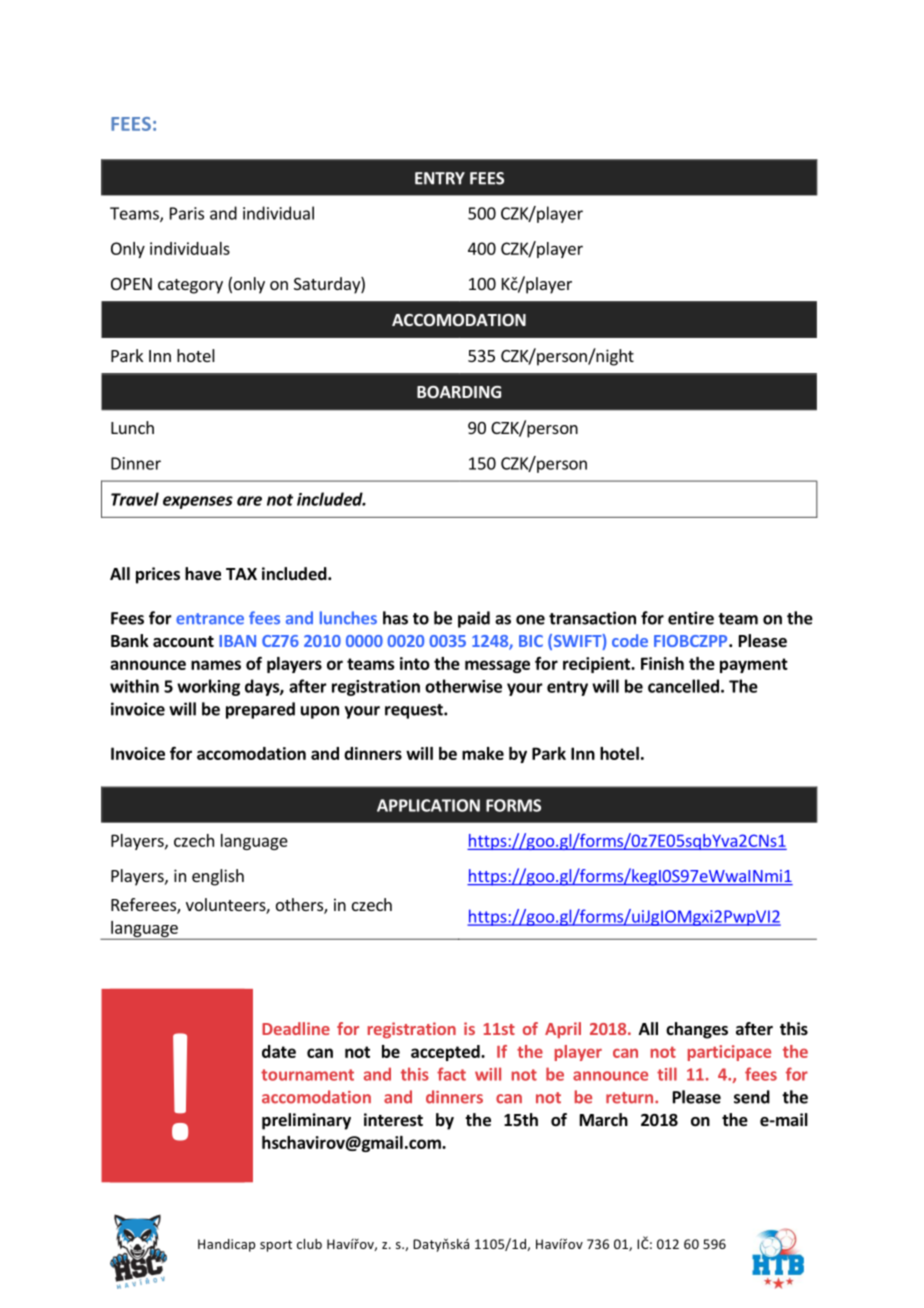 Image resolution: width=924 pixels, height=1308 pixels. Describe the element at coordinates (208, 687) in the image. I see `working` at that location.
